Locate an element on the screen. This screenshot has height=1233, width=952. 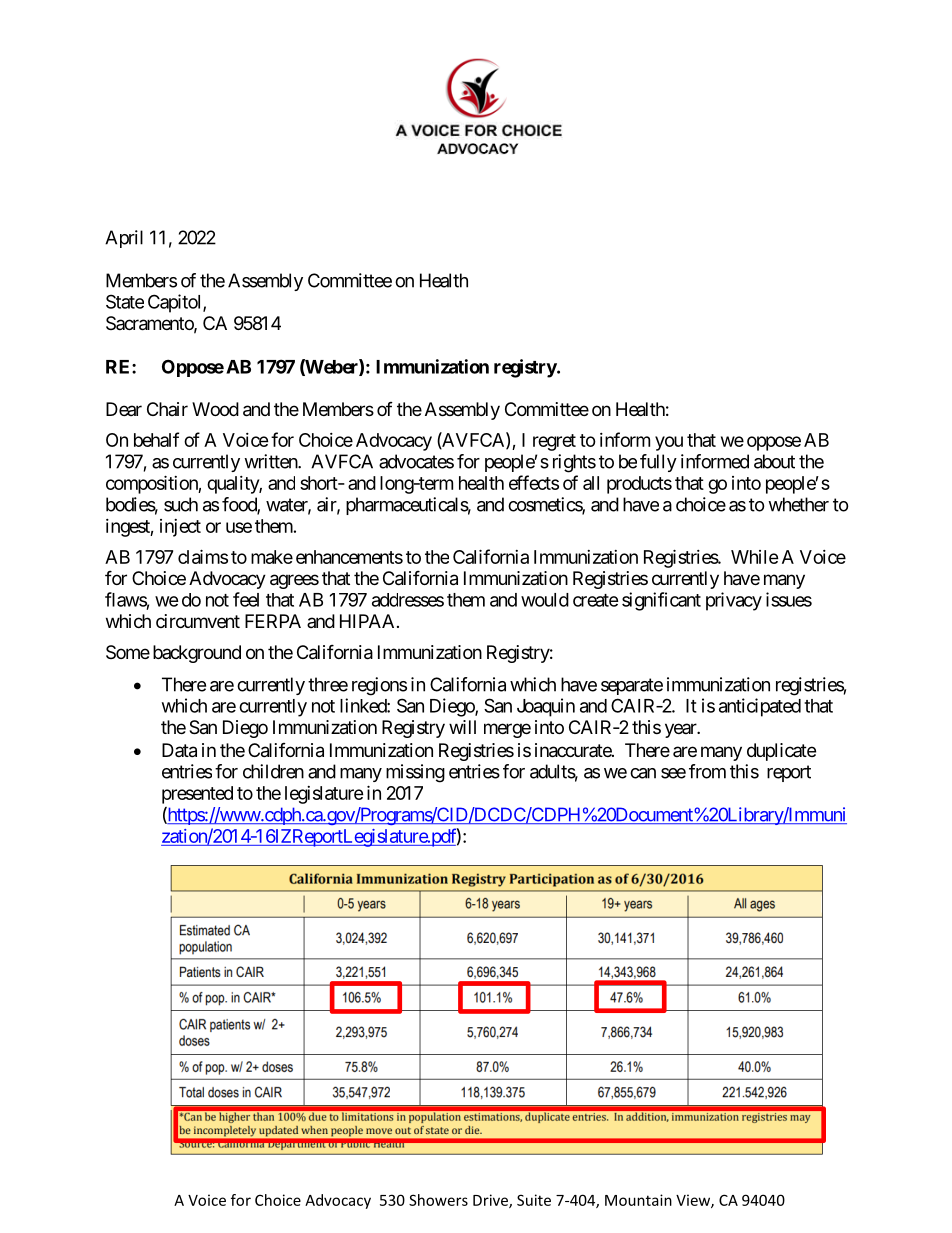
Capitol is located at coordinates (176, 303).
